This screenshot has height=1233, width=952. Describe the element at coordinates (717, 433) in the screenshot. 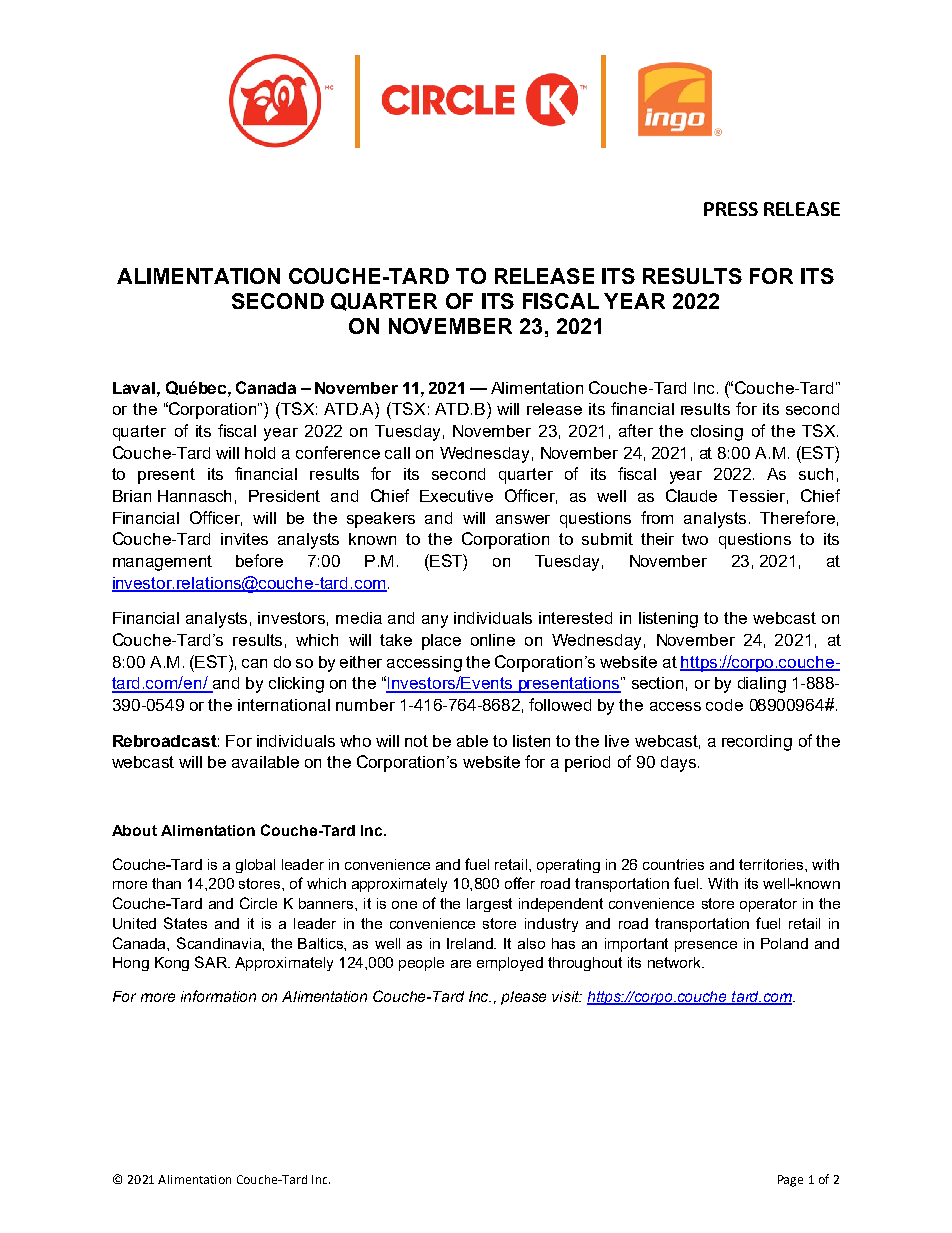

I see `closing` at that location.
